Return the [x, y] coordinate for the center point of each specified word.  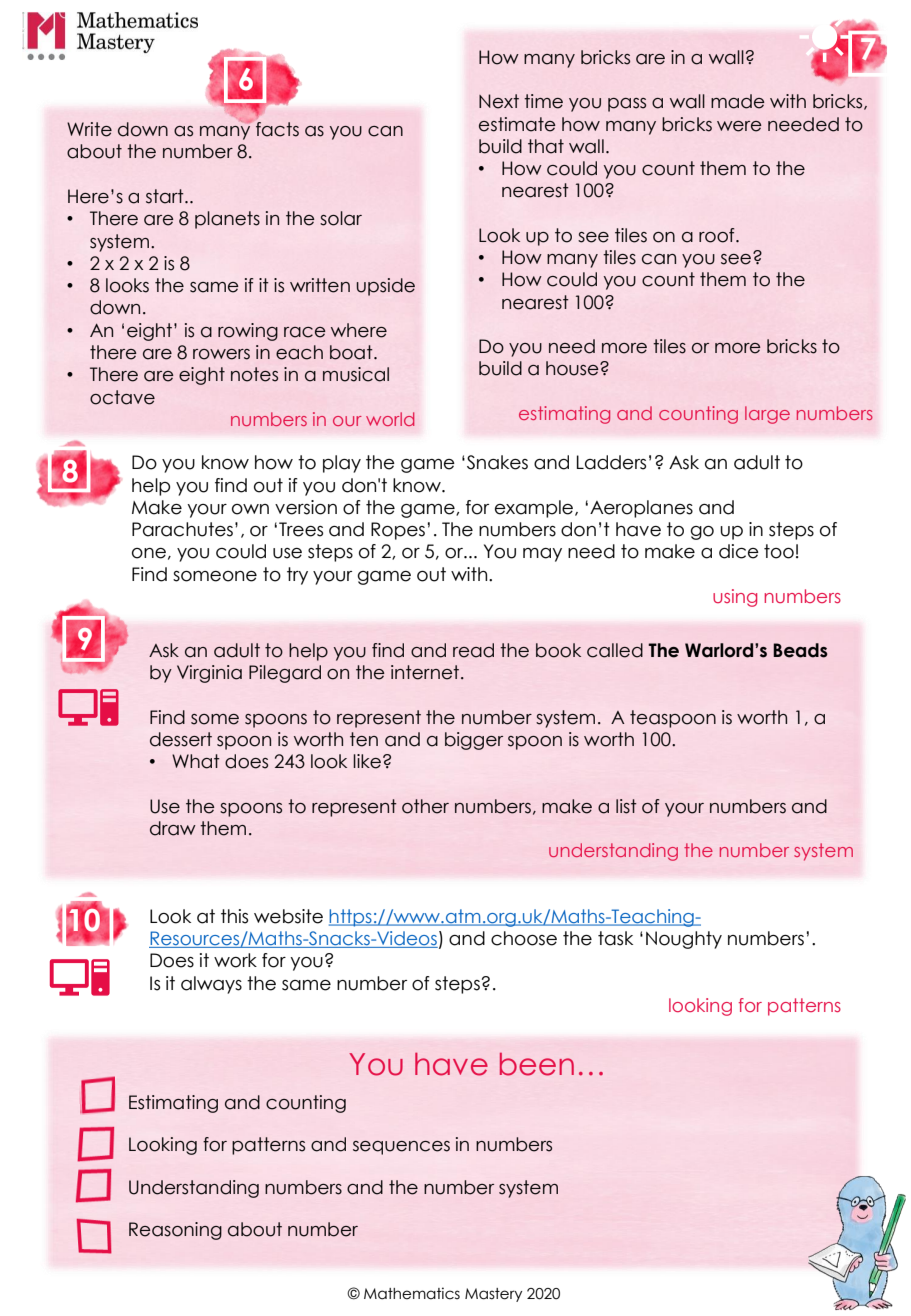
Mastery [493, 1295]
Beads [800, 650]
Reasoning [175, 1231]
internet [425, 672]
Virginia [209, 674]
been [537, 1064]
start [166, 196]
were [739, 126]
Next [499, 101]
